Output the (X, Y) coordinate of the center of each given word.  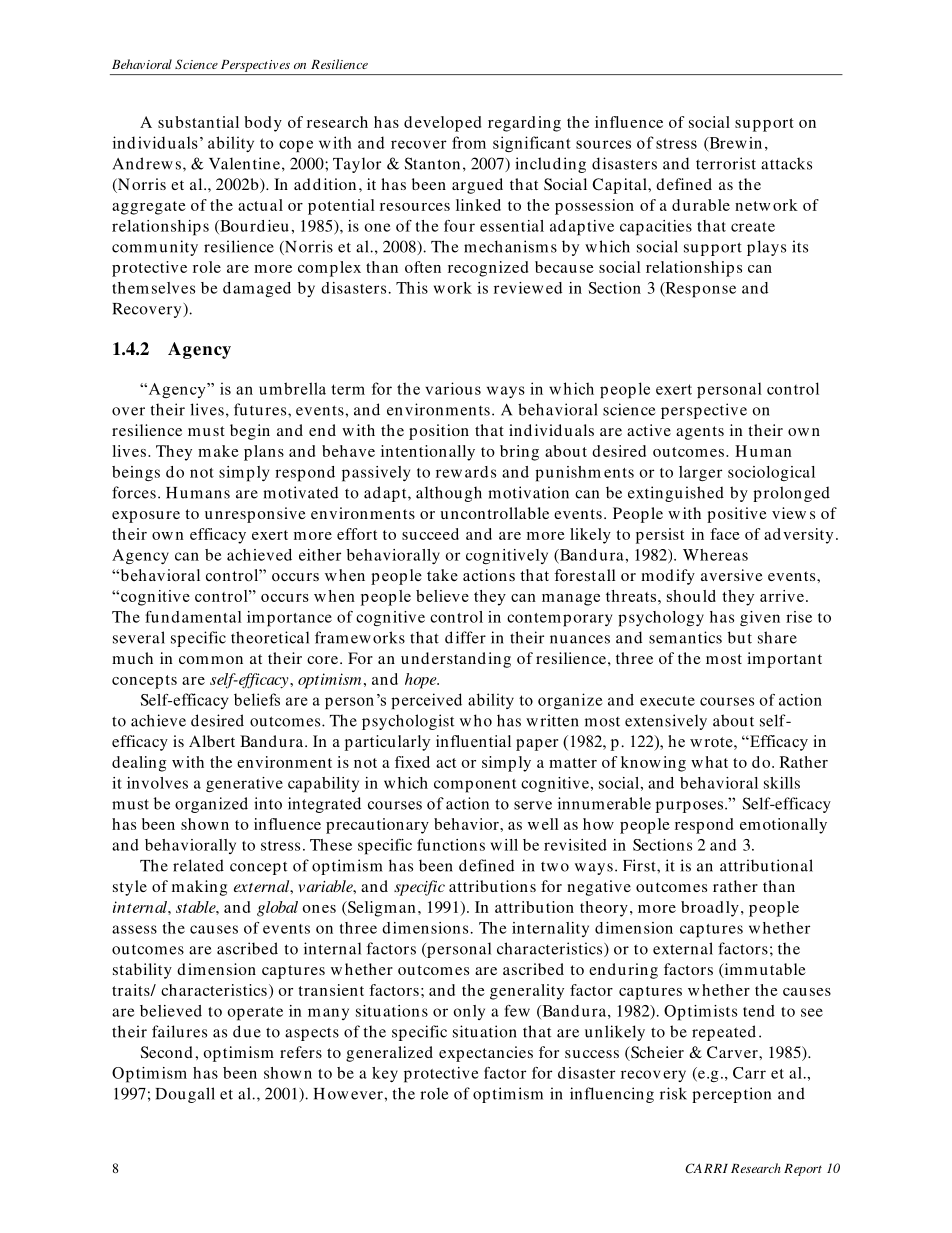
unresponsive (255, 515)
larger (700, 474)
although (449, 494)
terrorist (726, 163)
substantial (198, 122)
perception (731, 1095)
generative (244, 785)
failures (179, 1031)
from (469, 142)
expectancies (486, 1054)
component (475, 786)
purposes (689, 807)
